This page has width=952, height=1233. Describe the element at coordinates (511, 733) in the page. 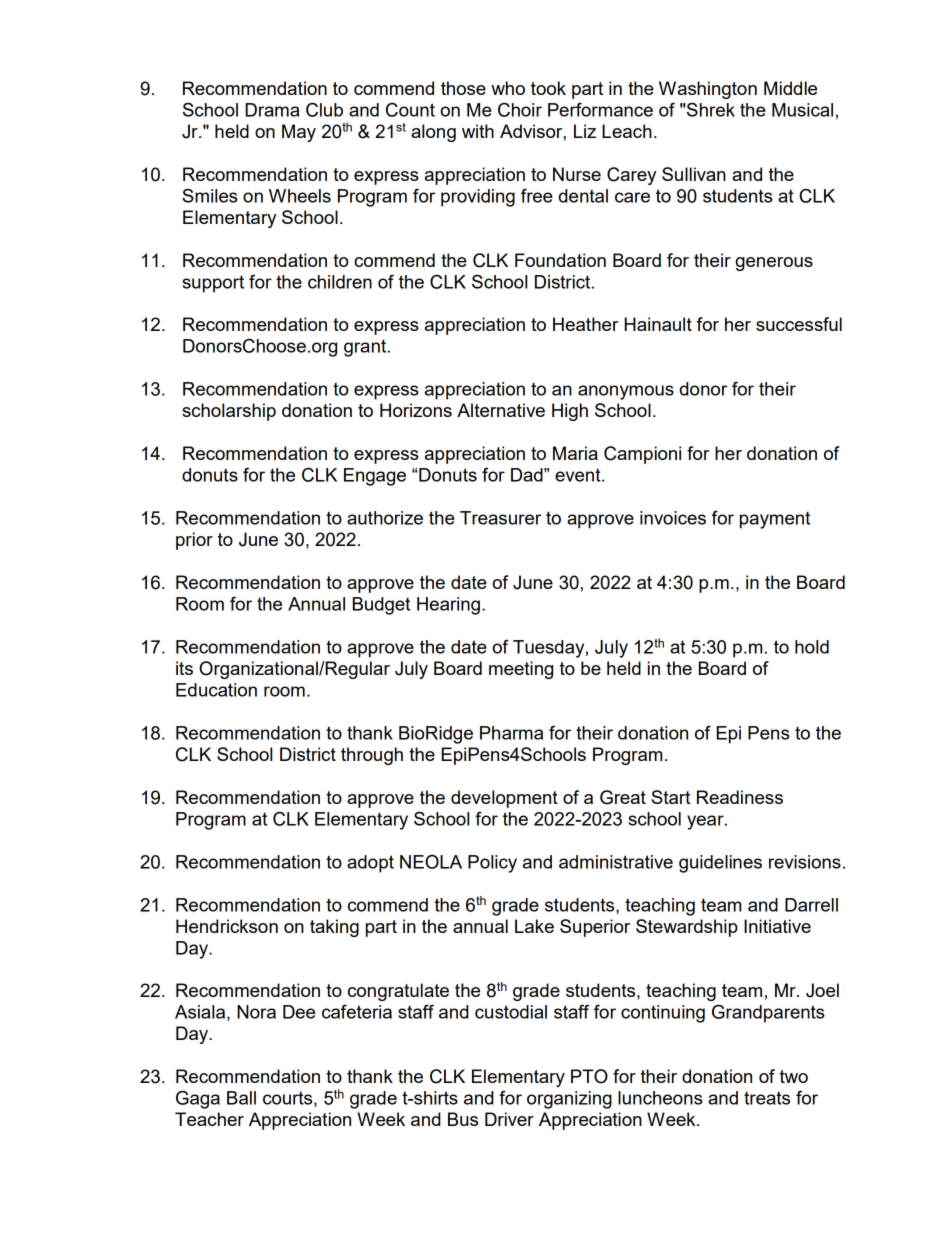

I see `Pharma` at that location.
